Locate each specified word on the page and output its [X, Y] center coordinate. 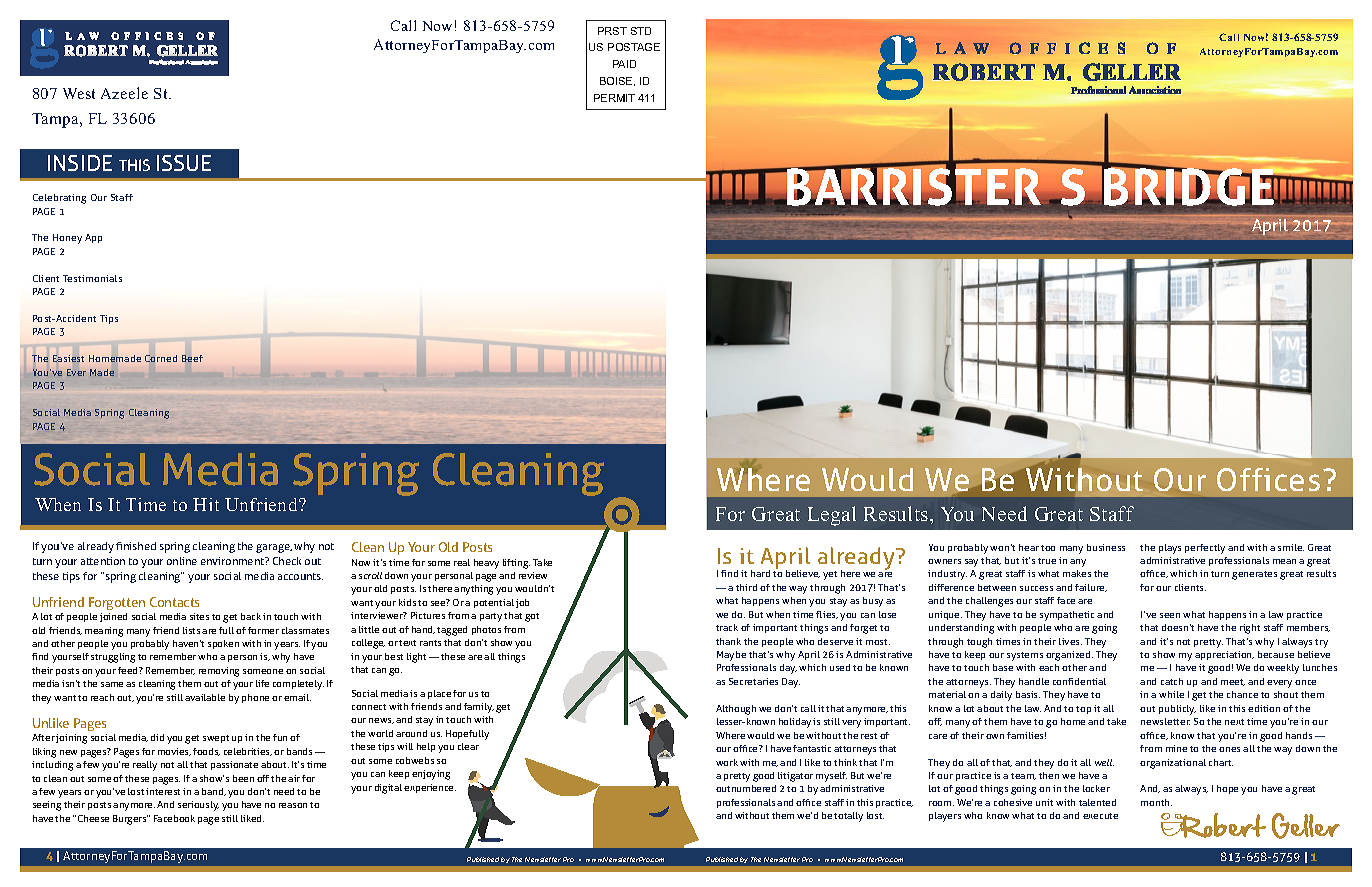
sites [199, 616]
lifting [516, 564]
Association [201, 62]
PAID [624, 64]
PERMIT [614, 98]
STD [641, 31]
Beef [192, 358]
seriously [198, 806]
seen [1170, 615]
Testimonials [92, 278]
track [727, 627]
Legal [832, 516]
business [1106, 547]
